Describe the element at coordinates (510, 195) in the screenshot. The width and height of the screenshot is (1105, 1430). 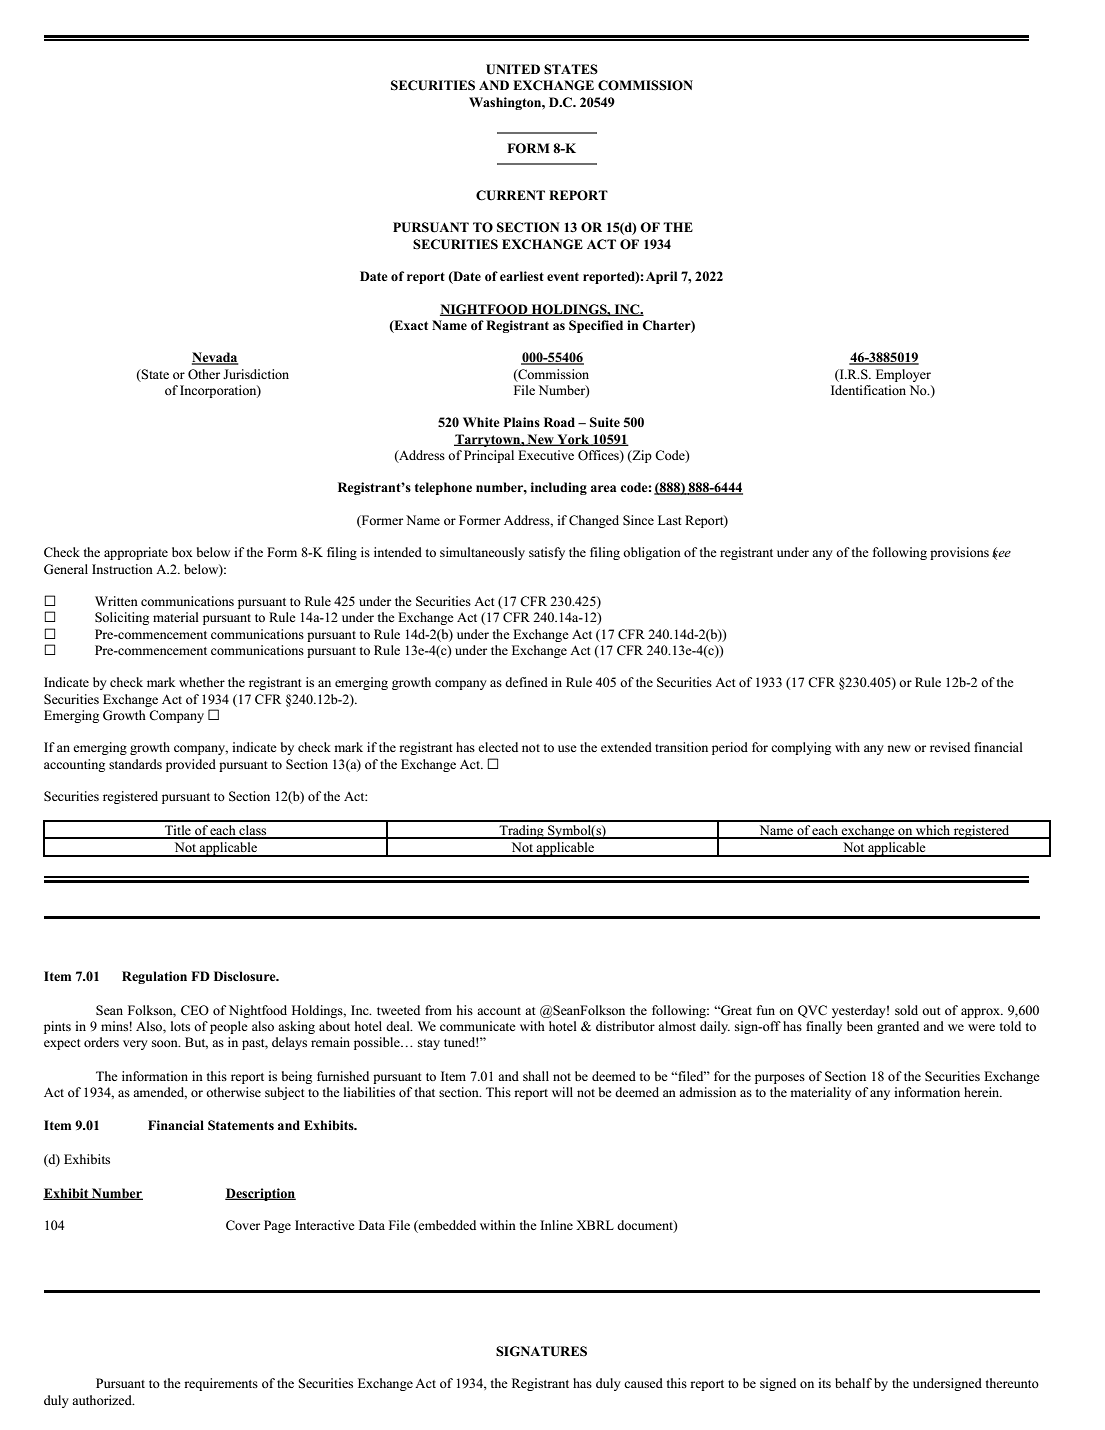
I see `CURRENT` at that location.
